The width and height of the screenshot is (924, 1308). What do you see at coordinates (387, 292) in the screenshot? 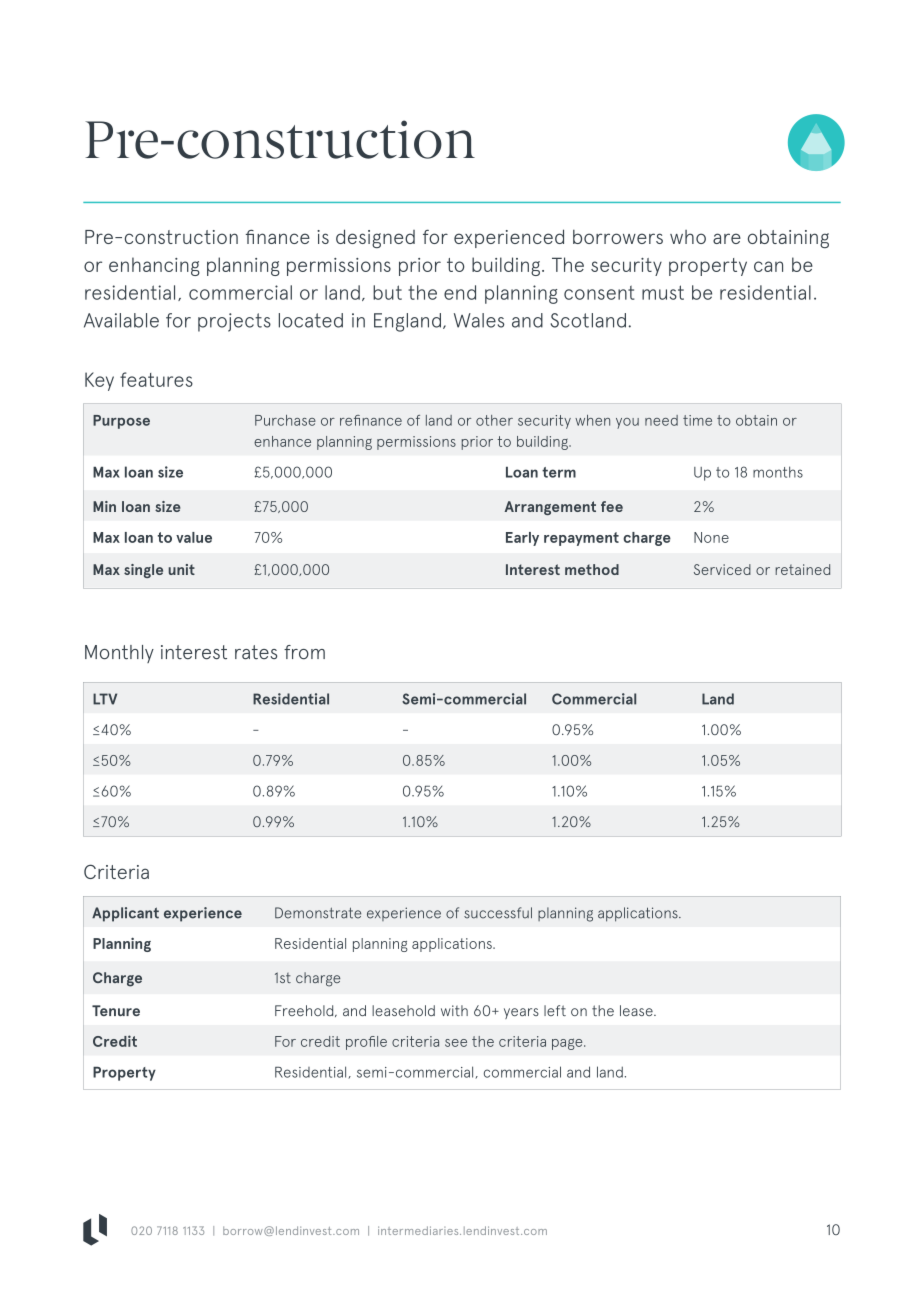
I see `but` at bounding box center [387, 292].
